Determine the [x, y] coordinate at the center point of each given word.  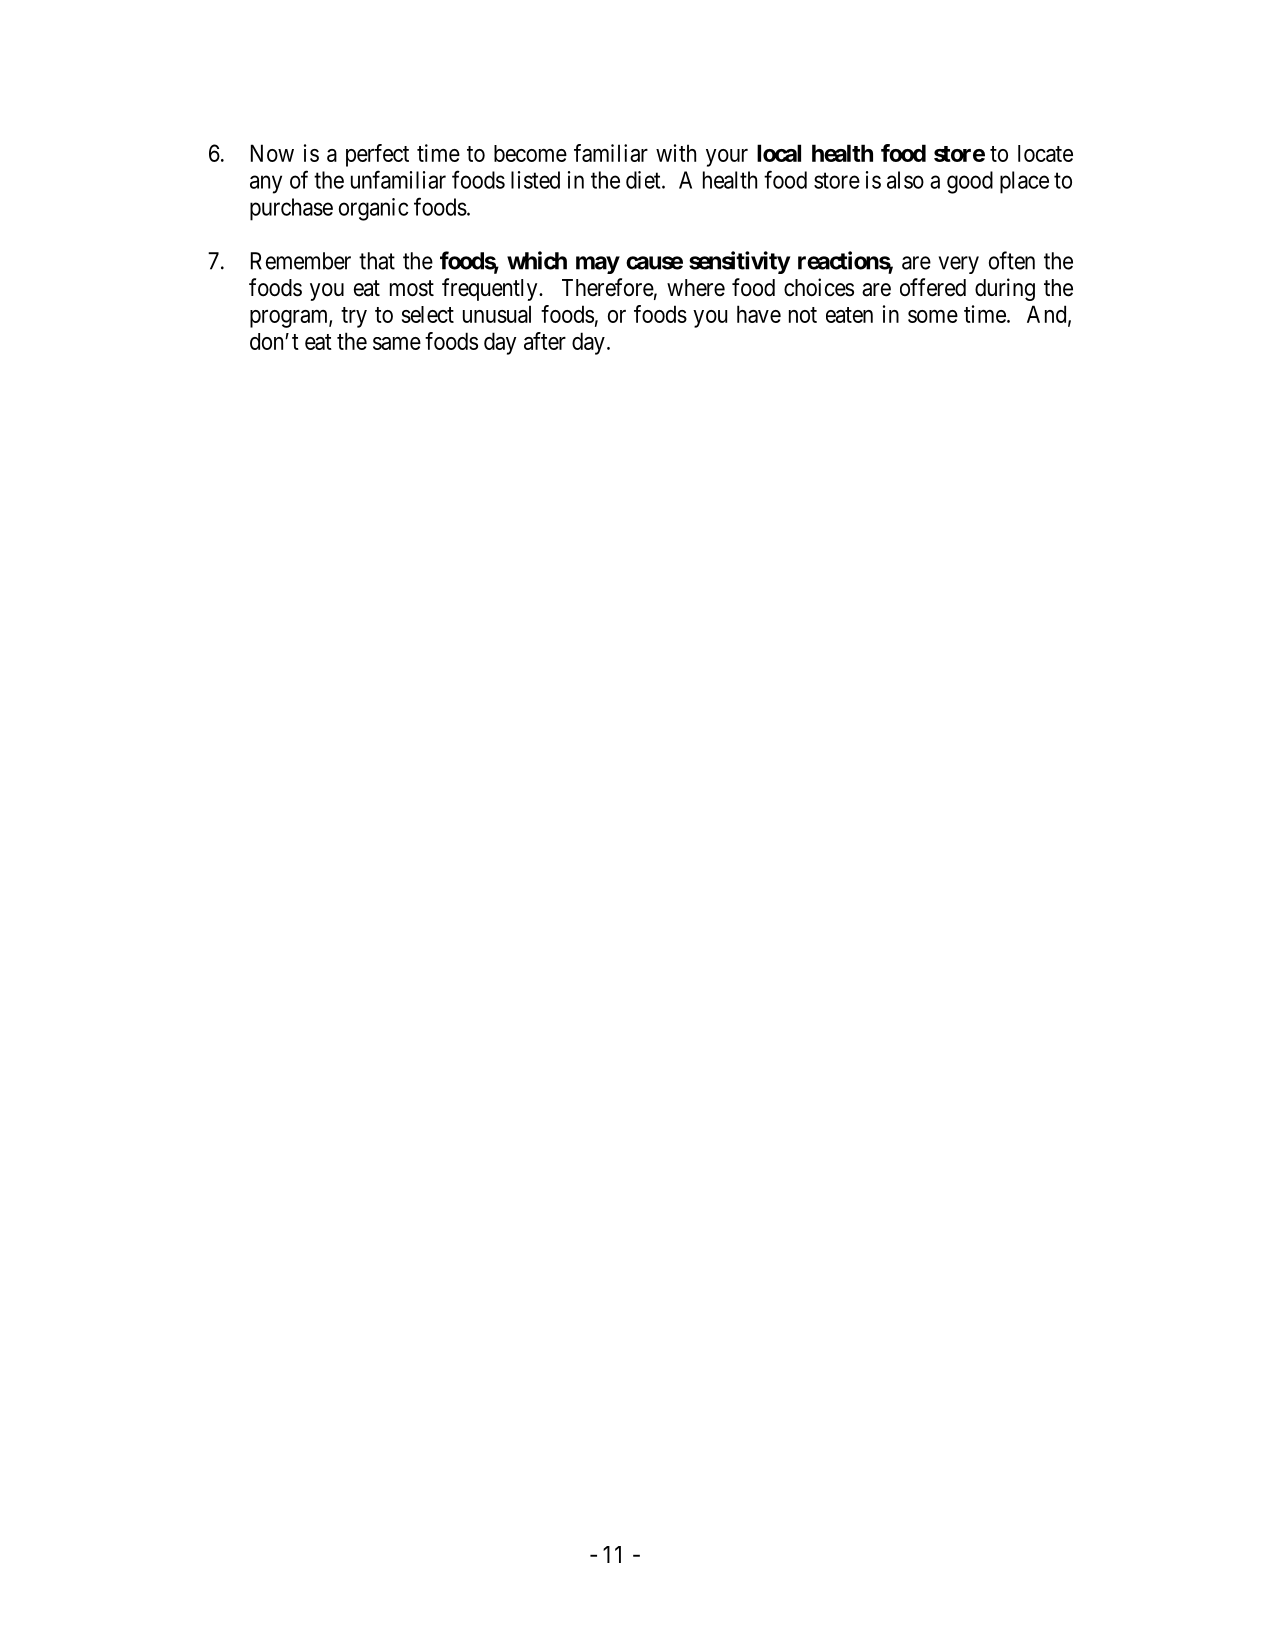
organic [373, 209]
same [397, 343]
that [377, 261]
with [676, 153]
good [970, 182]
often [1012, 260]
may [598, 265]
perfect [377, 155]
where [696, 288]
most [412, 288]
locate [1045, 153]
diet [644, 180]
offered [933, 287]
